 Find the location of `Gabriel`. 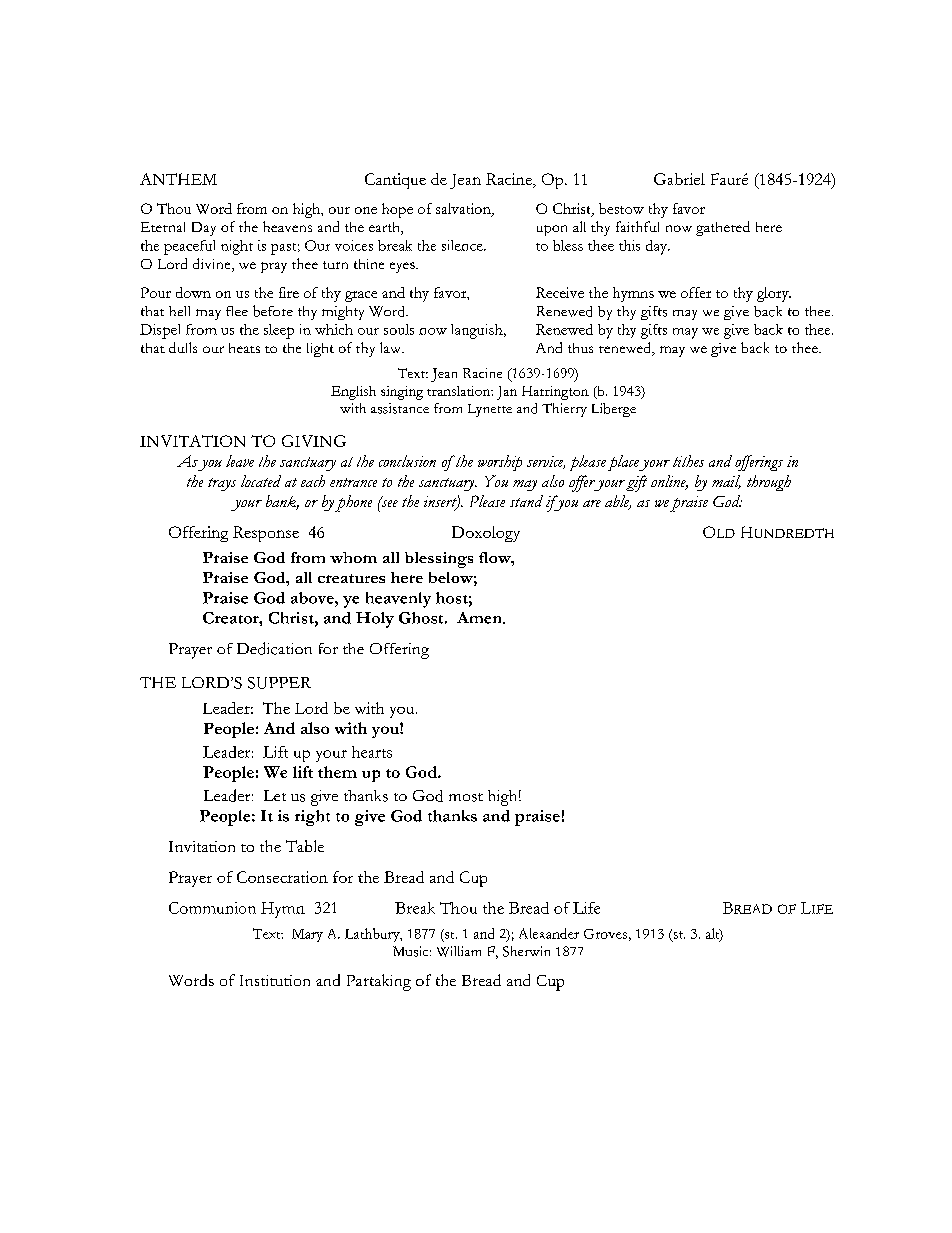

Gabriel is located at coordinates (679, 179).
